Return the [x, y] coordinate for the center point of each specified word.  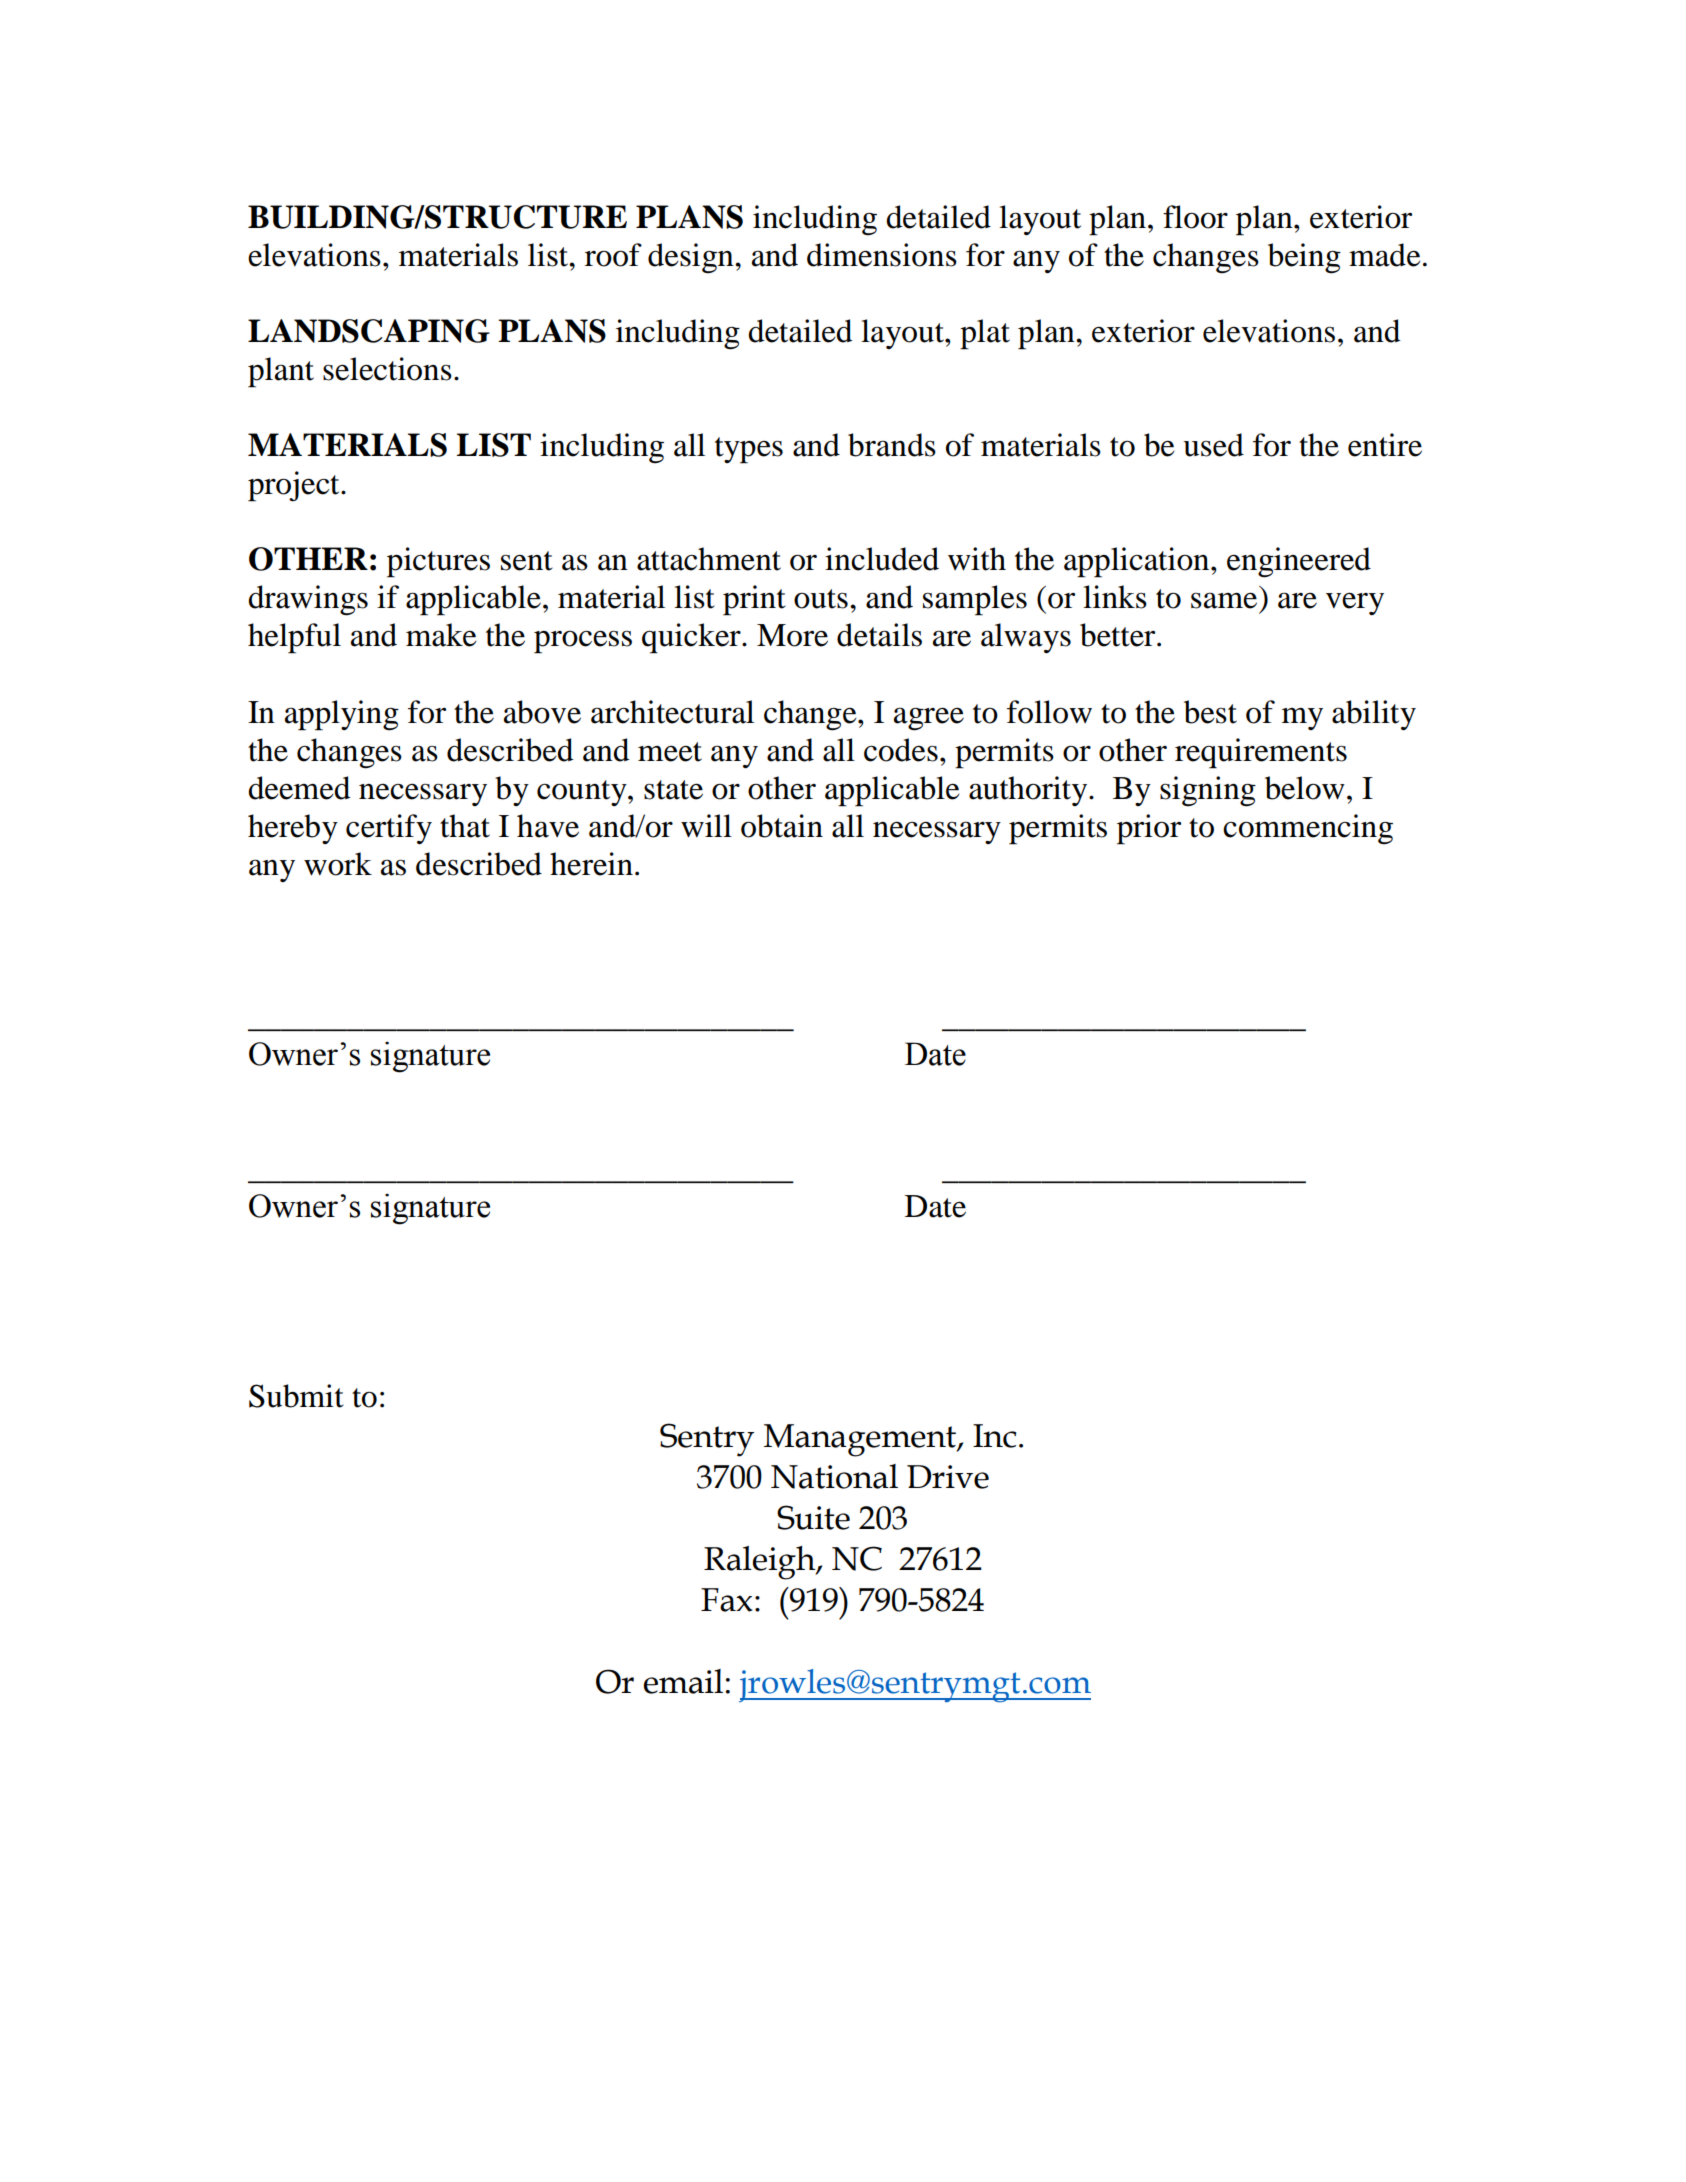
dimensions [882, 255]
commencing [1308, 829]
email [683, 1681]
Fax [726, 1600]
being [1304, 258]
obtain [782, 826]
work [338, 864]
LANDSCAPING [369, 331]
